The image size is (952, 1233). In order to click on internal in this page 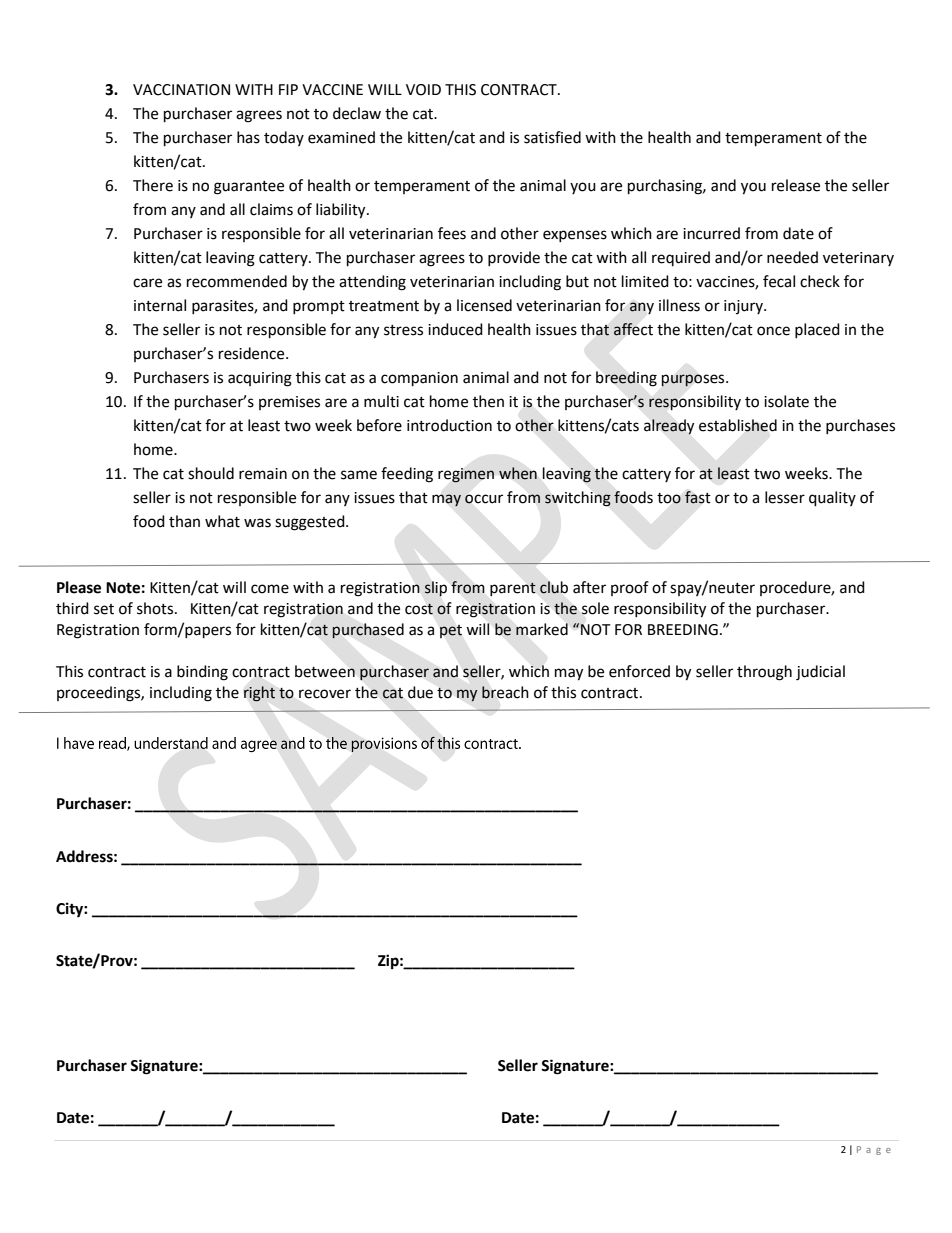, I will do `click(160, 305)`.
